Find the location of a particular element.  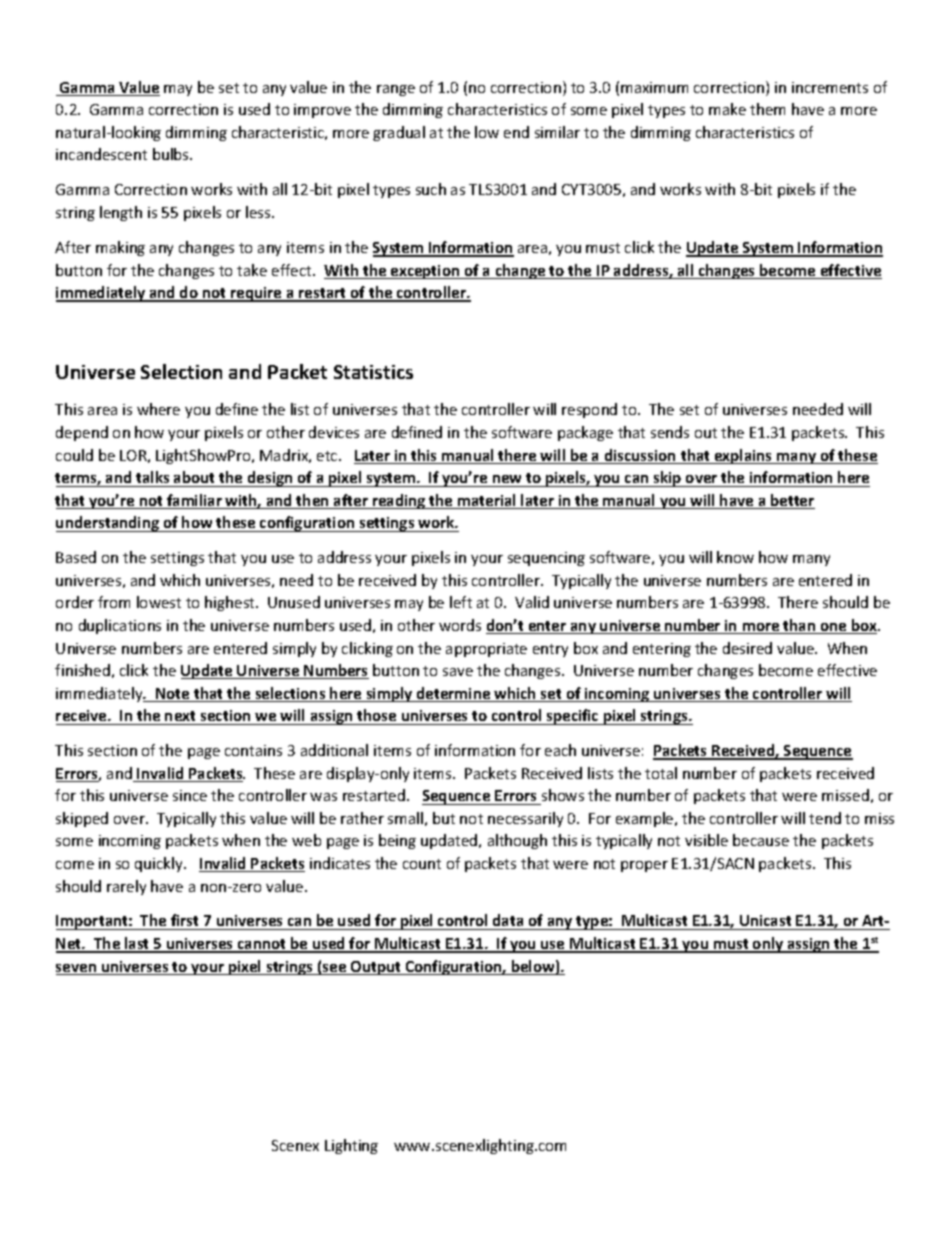

save is located at coordinates (458, 672).
